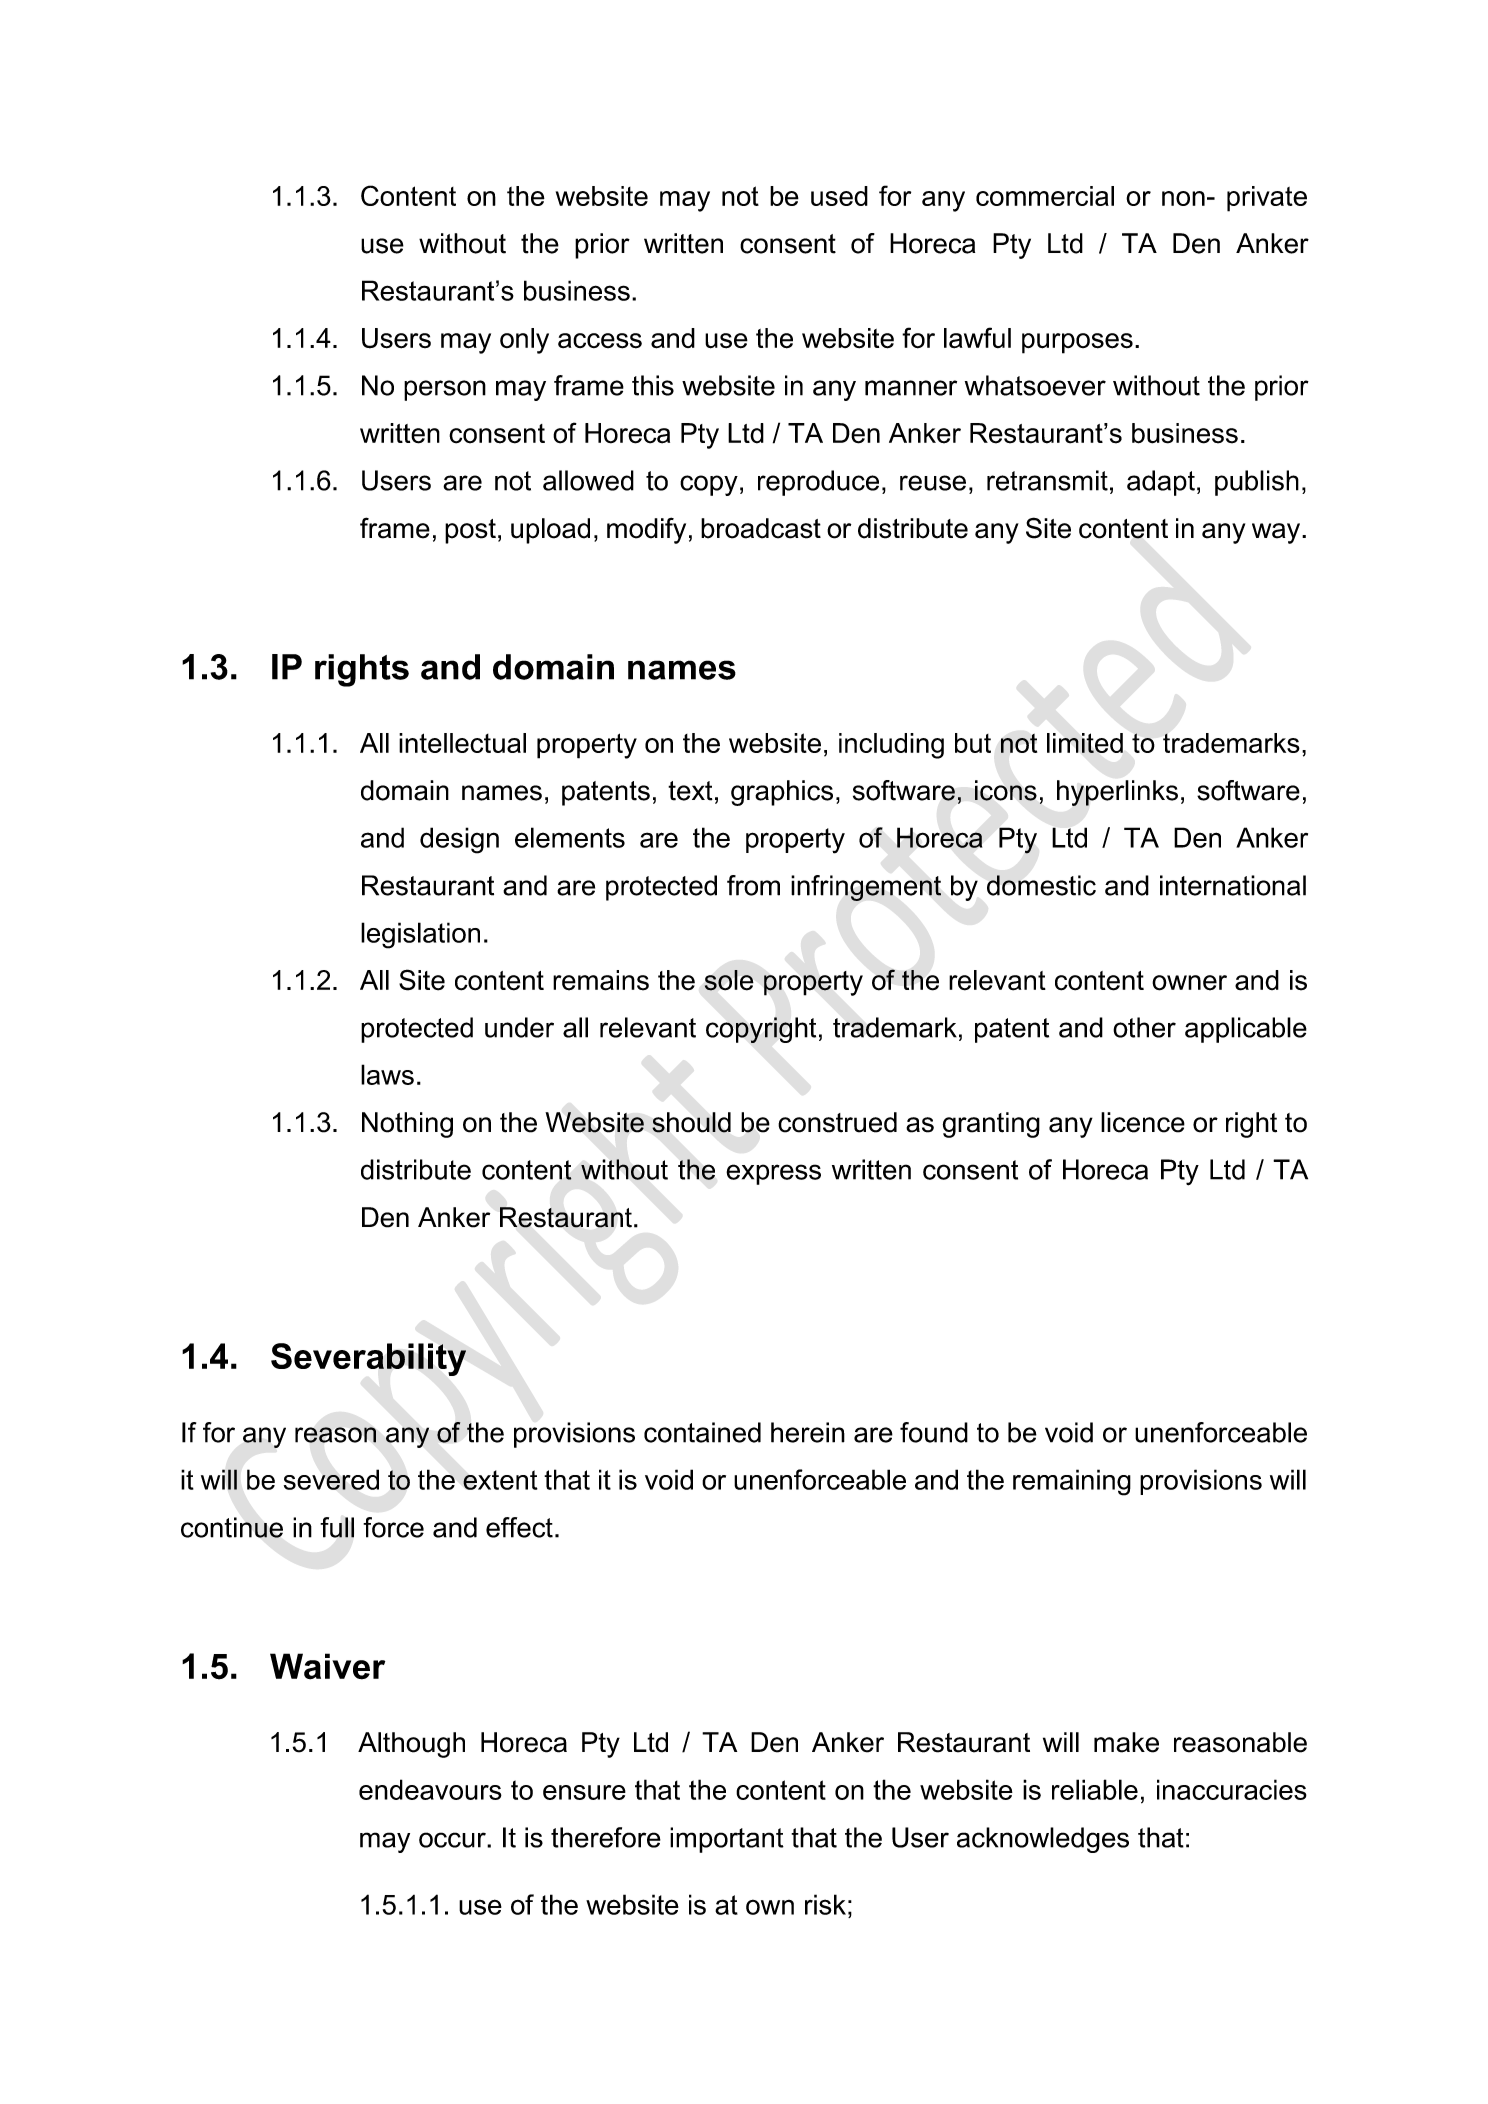 Image resolution: width=1488 pixels, height=2104 pixels. Describe the element at coordinates (1144, 1027) in the image. I see `other` at that location.
